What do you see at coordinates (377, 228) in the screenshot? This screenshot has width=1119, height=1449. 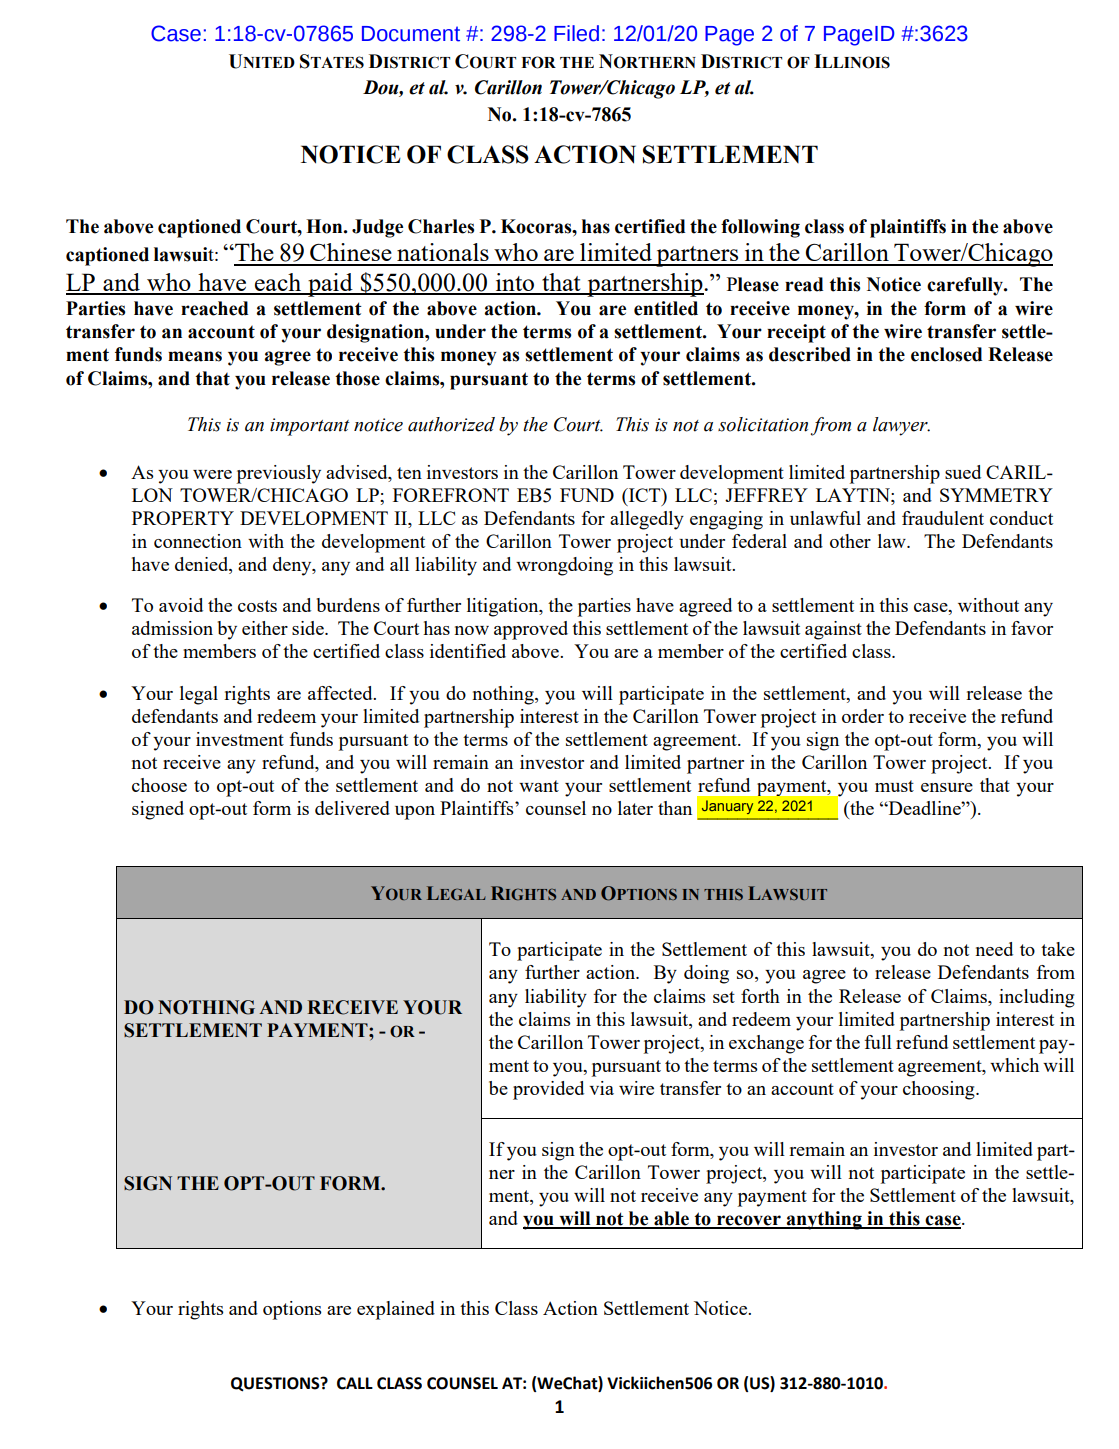 I see `Judge` at bounding box center [377, 228].
